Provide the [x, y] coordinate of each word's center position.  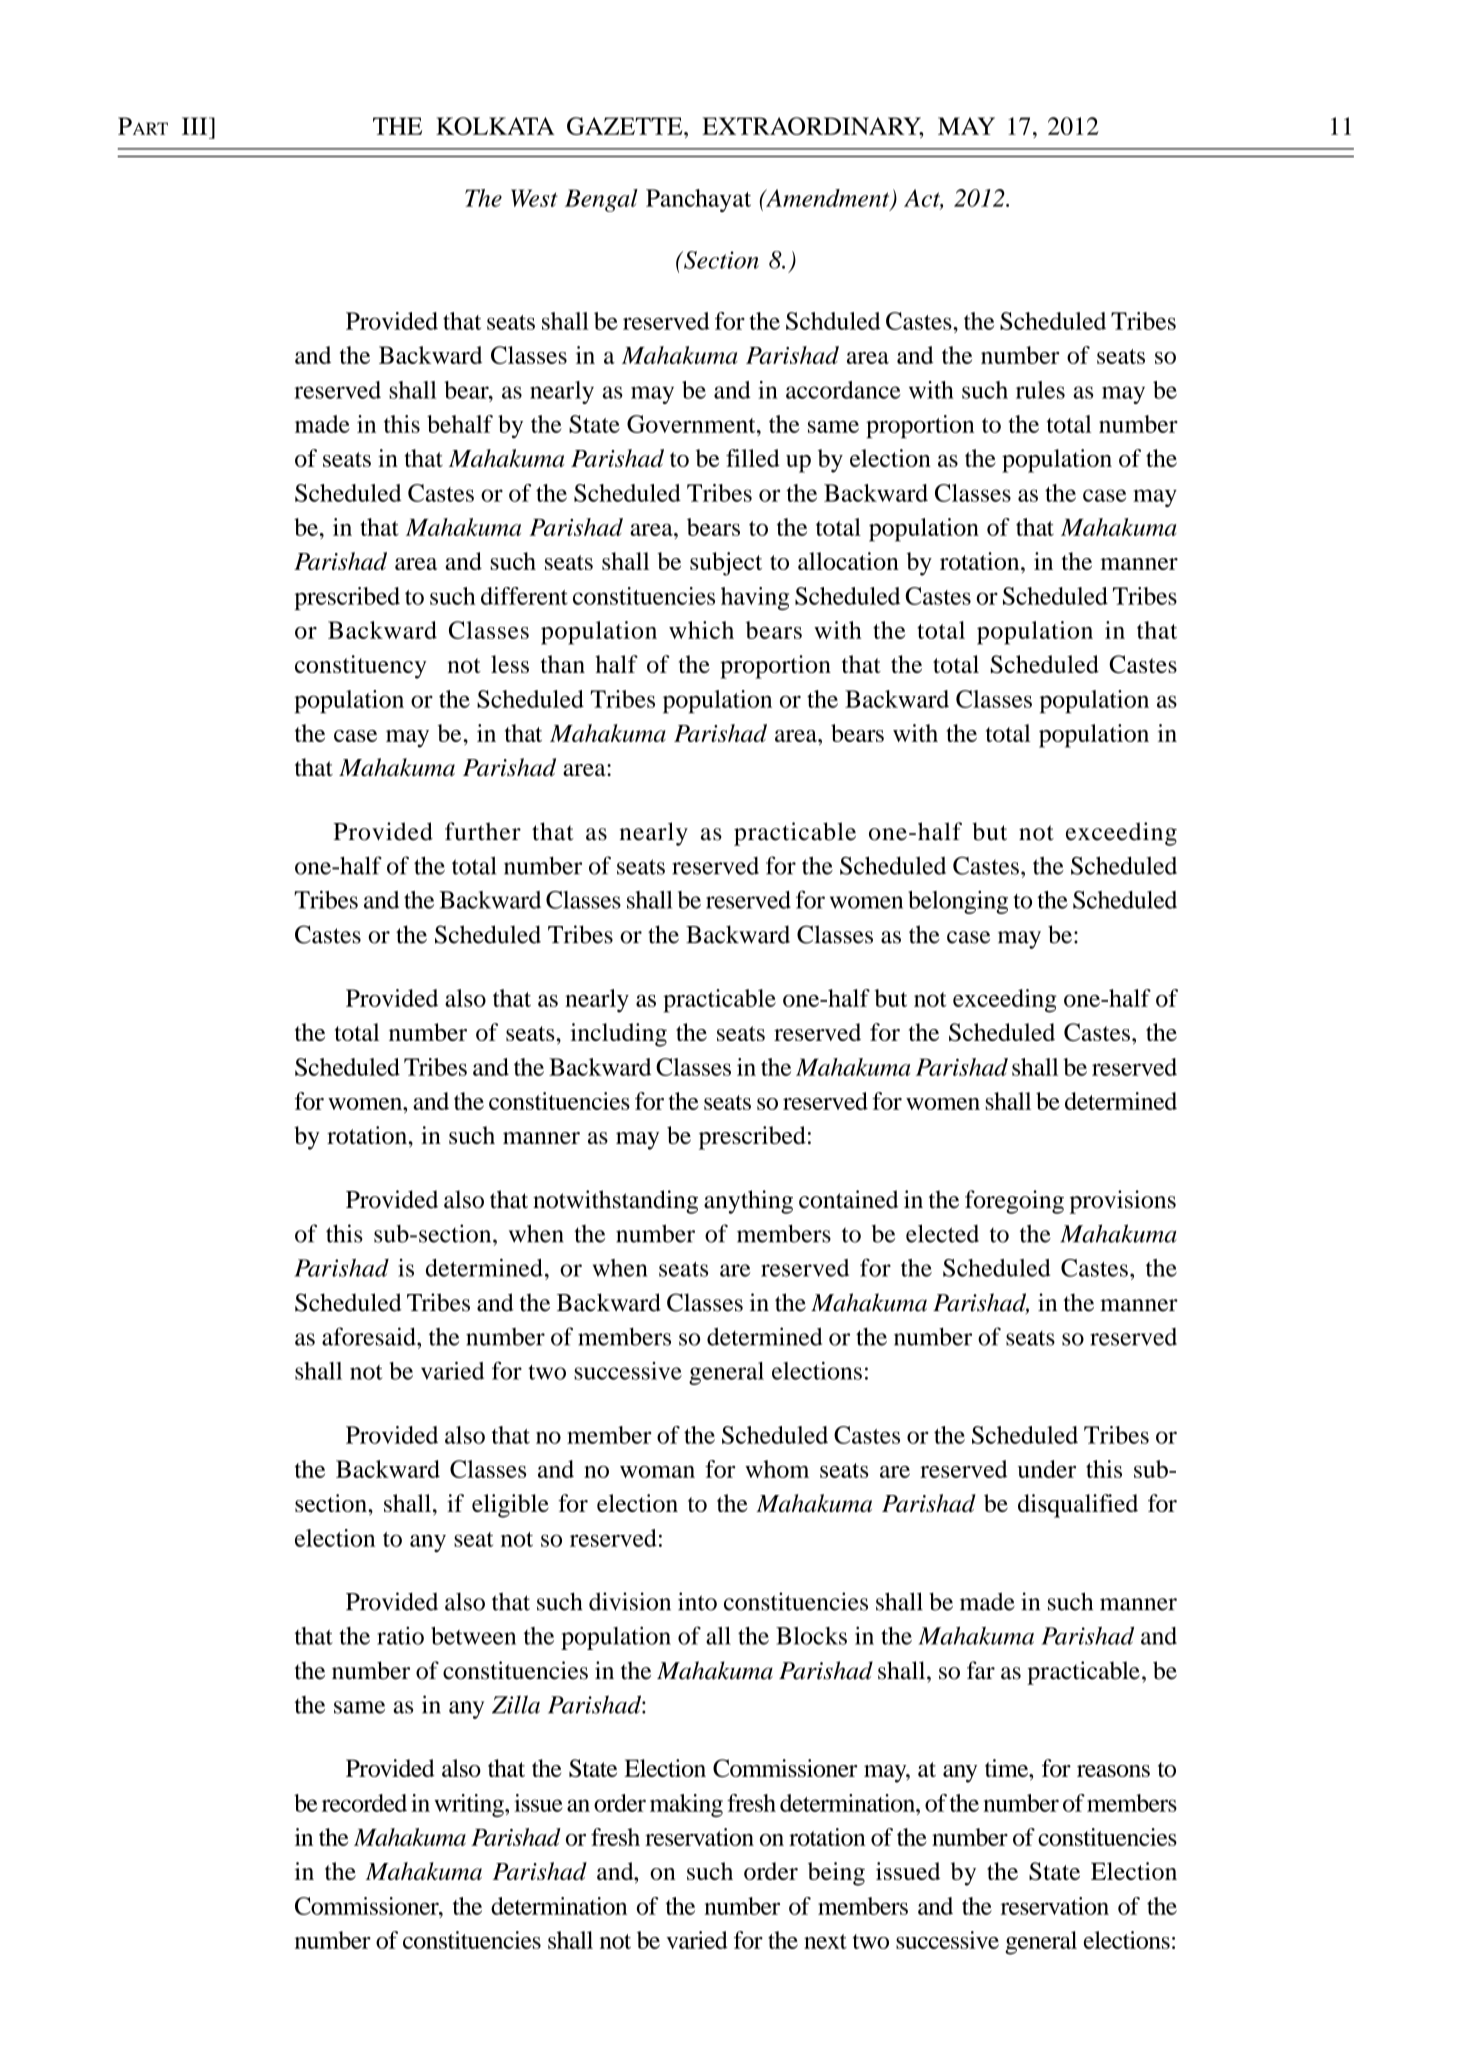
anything [748, 1202]
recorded [364, 1803]
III [196, 126]
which [701, 630]
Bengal [601, 200]
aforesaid [370, 1336]
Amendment [828, 199]
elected [942, 1233]
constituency [361, 667]
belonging [958, 902]
